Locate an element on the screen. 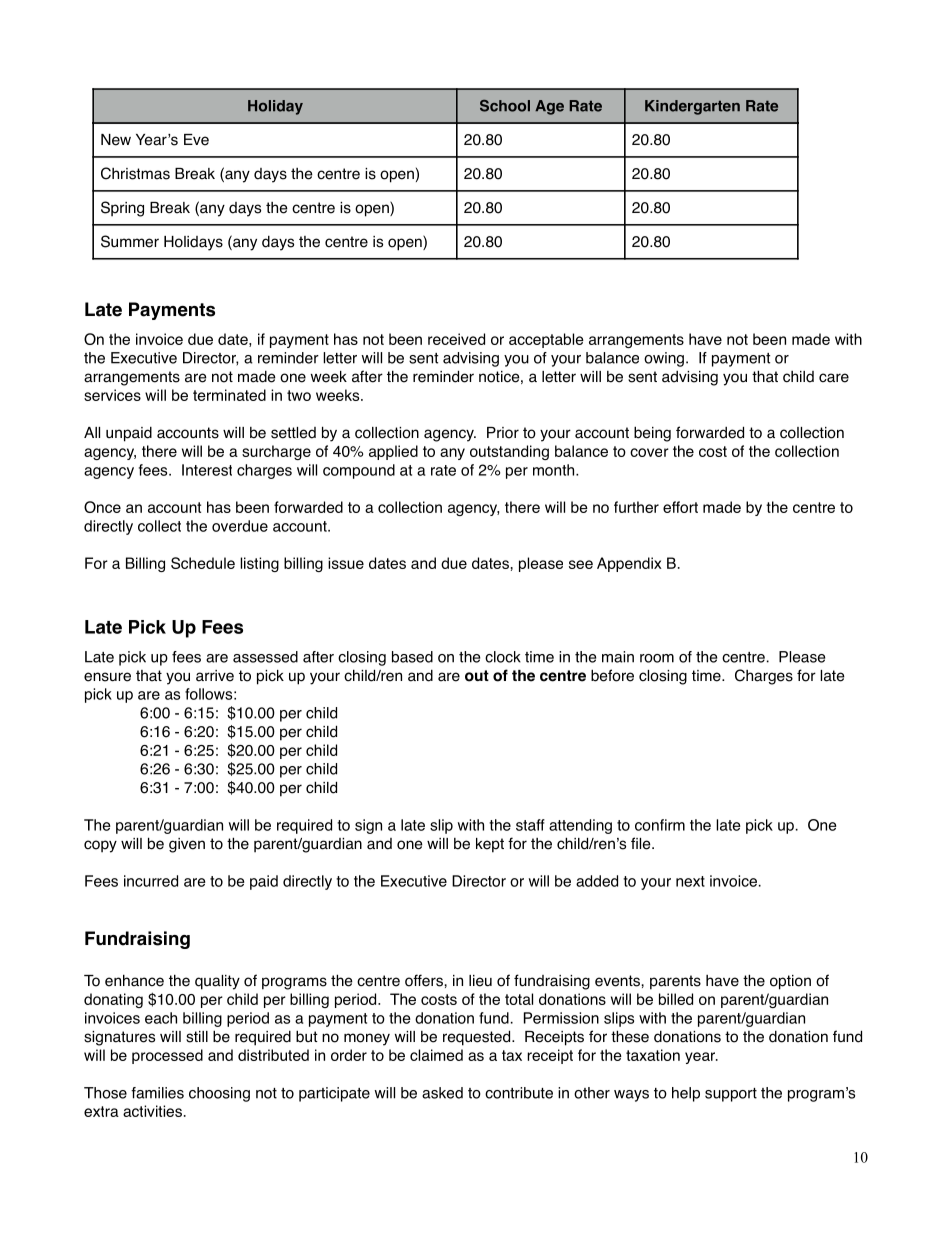 This screenshot has height=1233, width=952. received is located at coordinates (456, 339).
